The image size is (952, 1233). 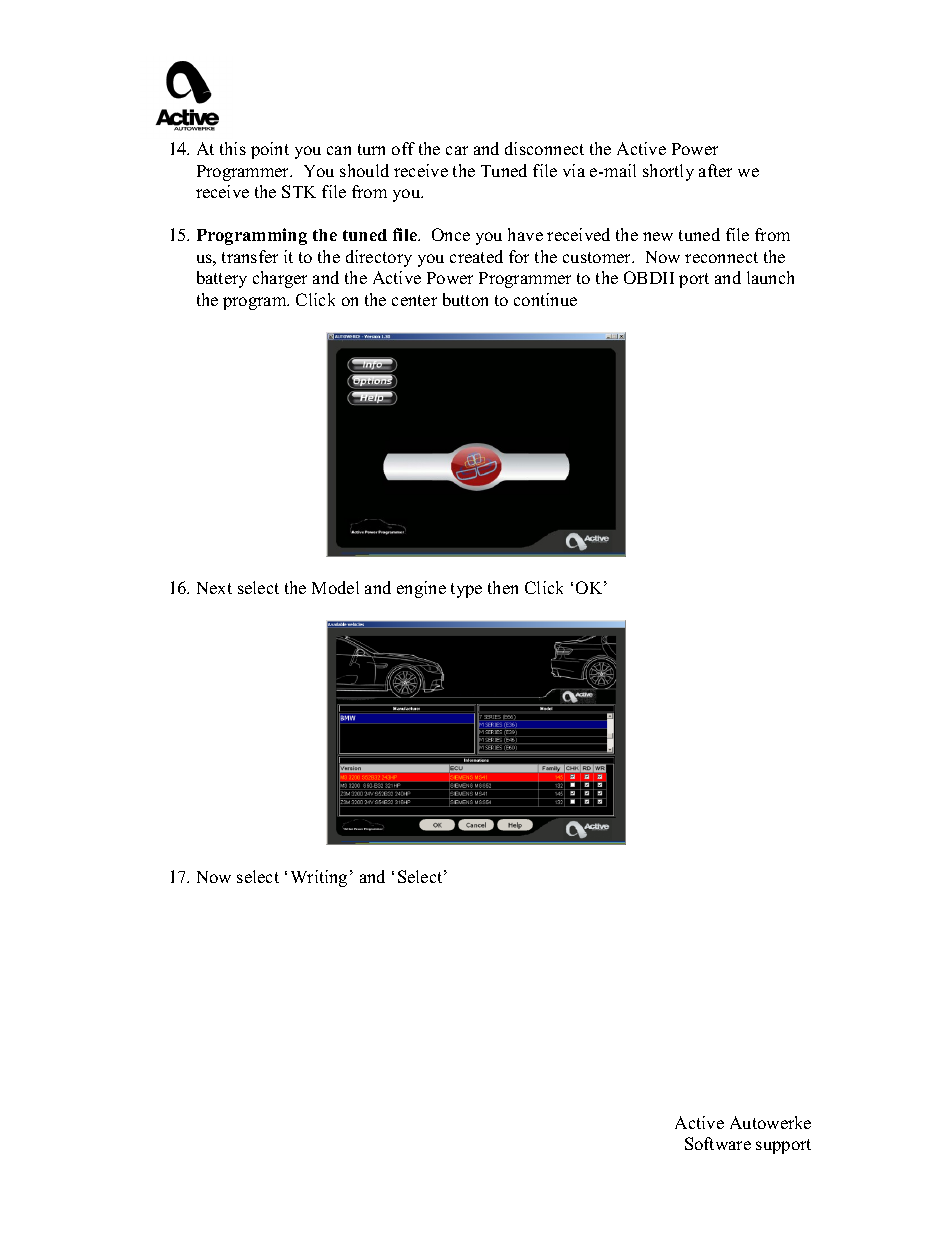 I want to click on car, so click(x=457, y=150).
